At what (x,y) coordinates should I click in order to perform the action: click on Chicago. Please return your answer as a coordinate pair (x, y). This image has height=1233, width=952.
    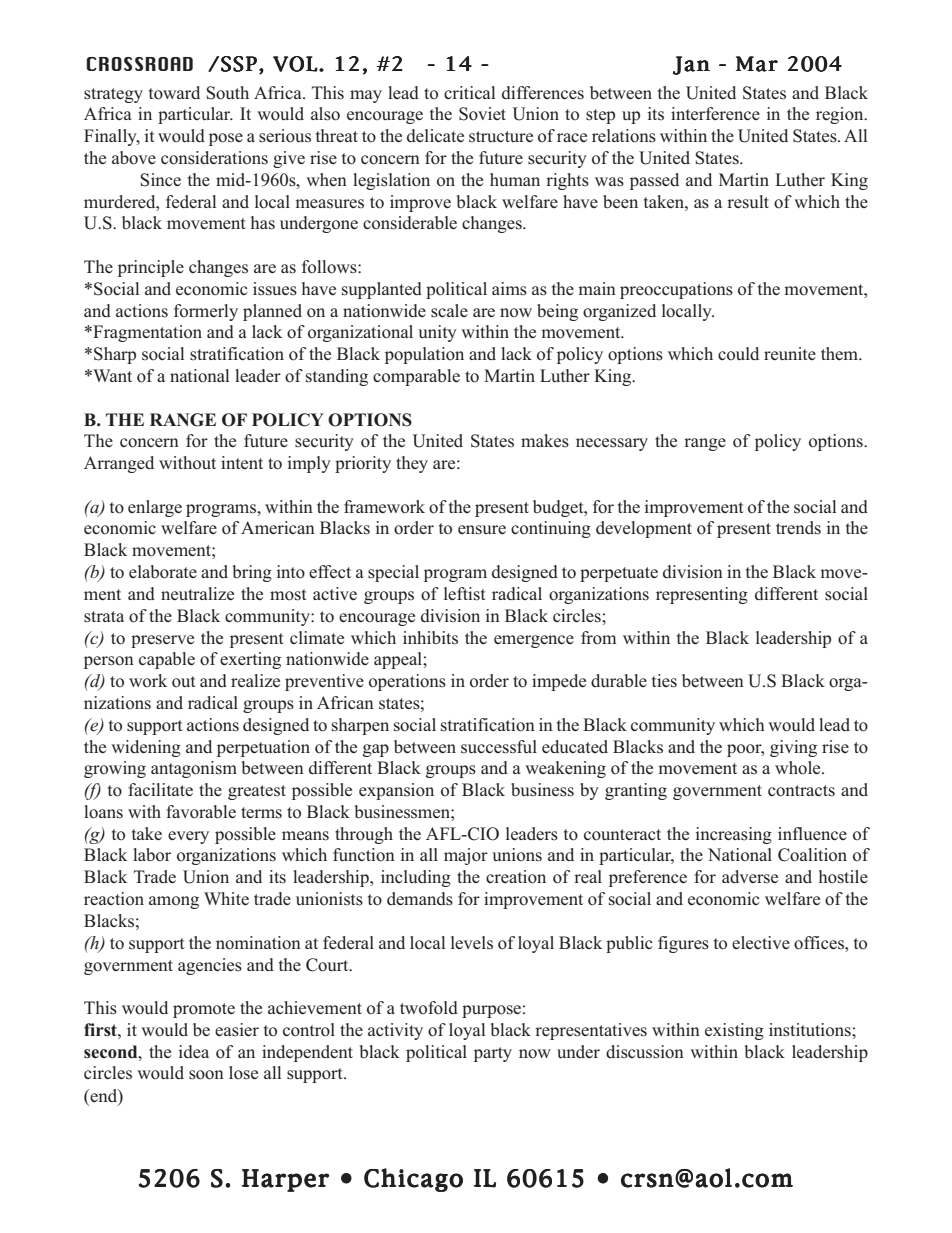
    Looking at the image, I should click on (413, 1180).
